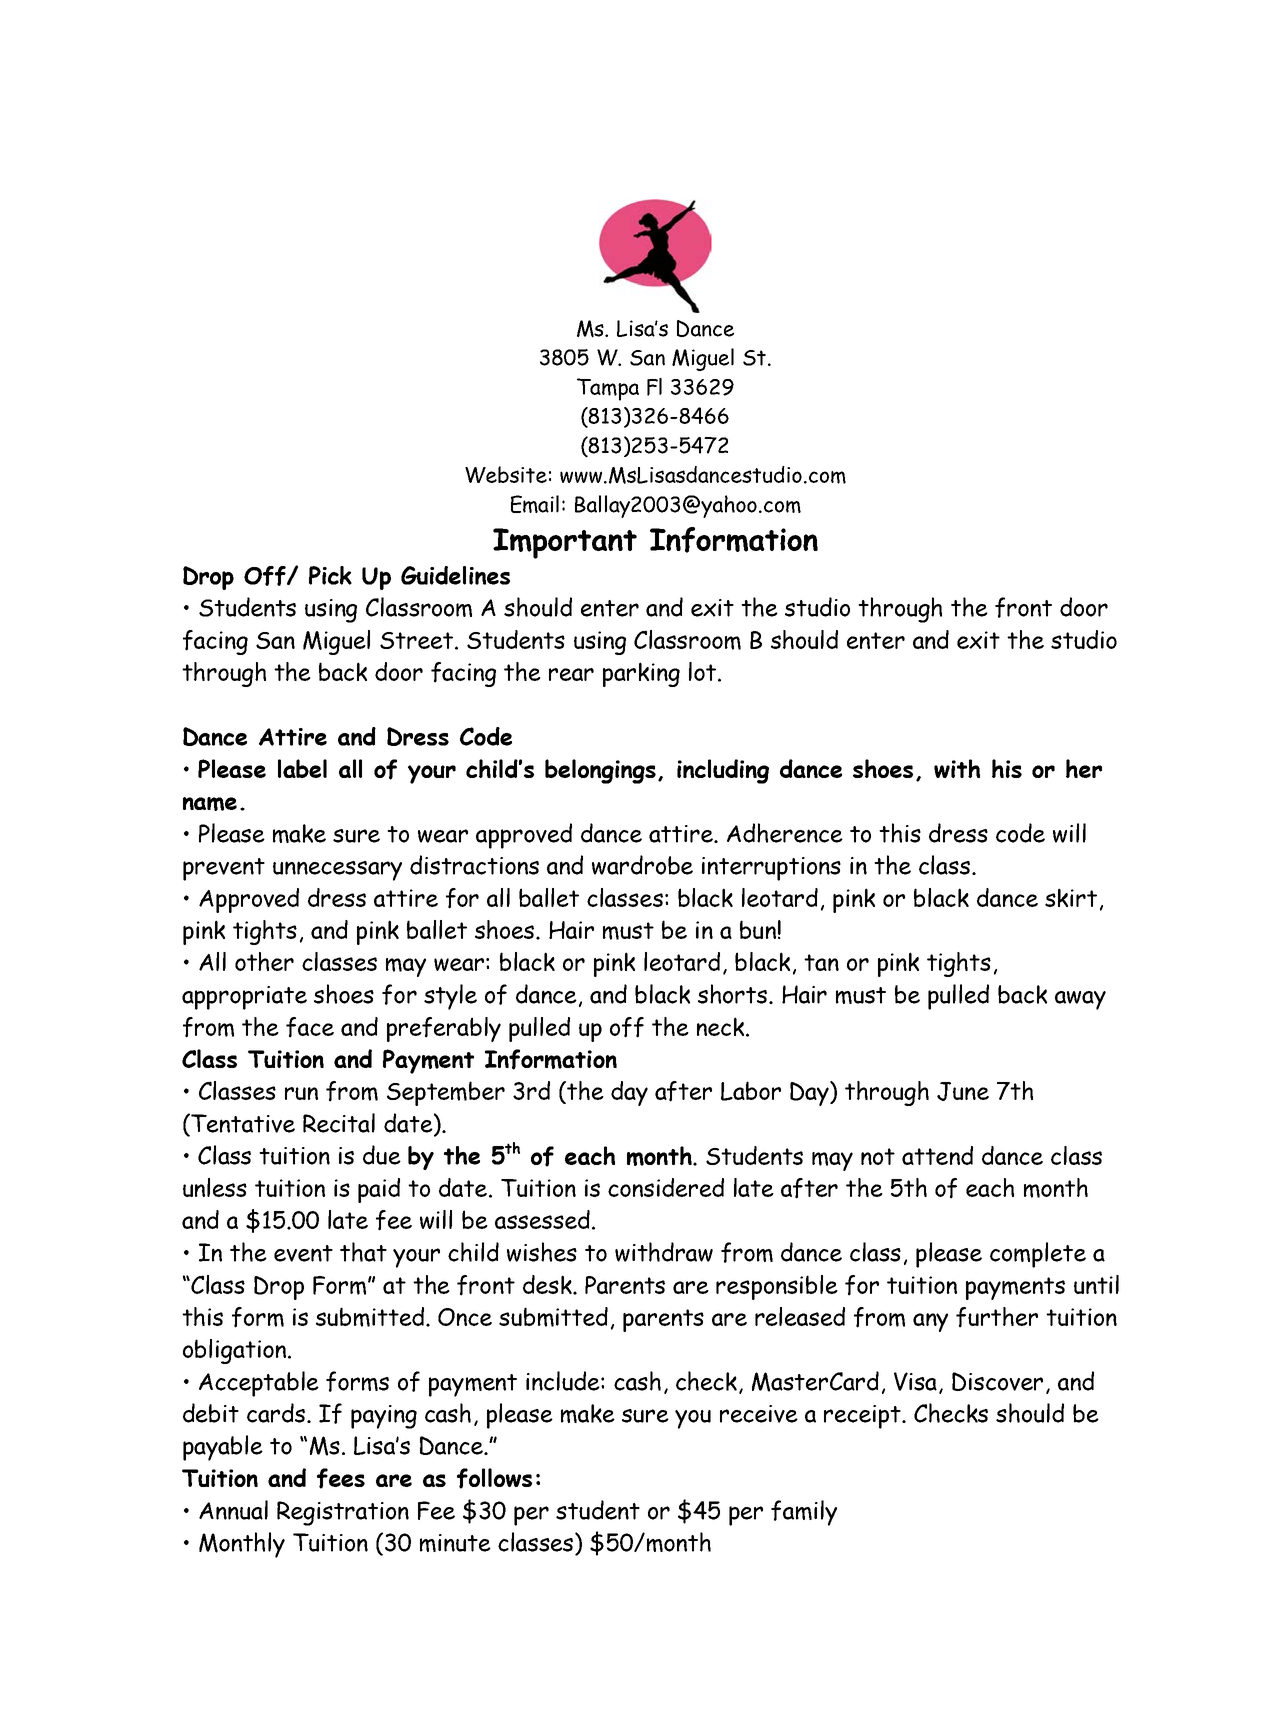 The image size is (1287, 1718). I want to click on receipt, so click(863, 1417).
